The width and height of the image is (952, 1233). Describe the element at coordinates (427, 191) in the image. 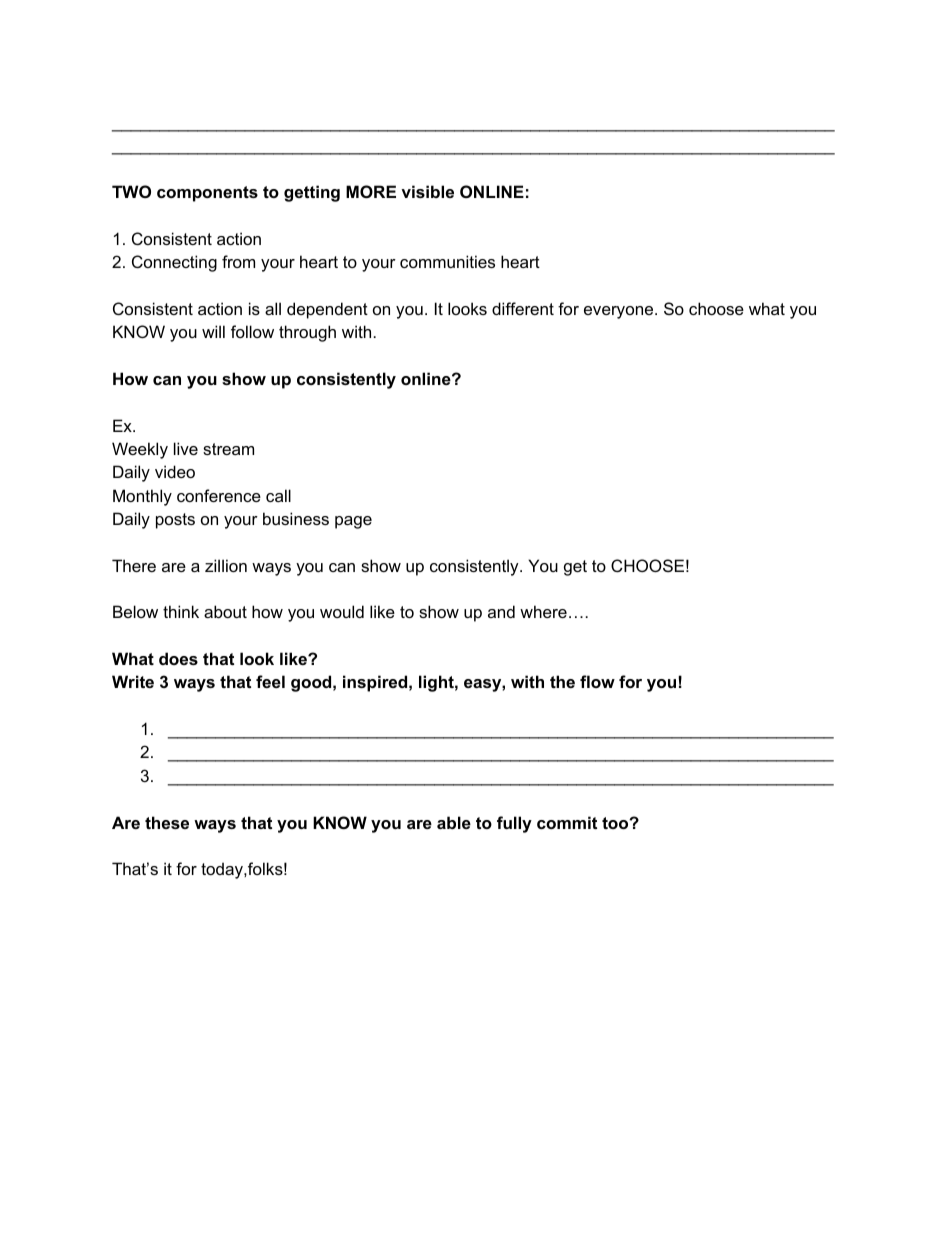

I see `visible` at that location.
